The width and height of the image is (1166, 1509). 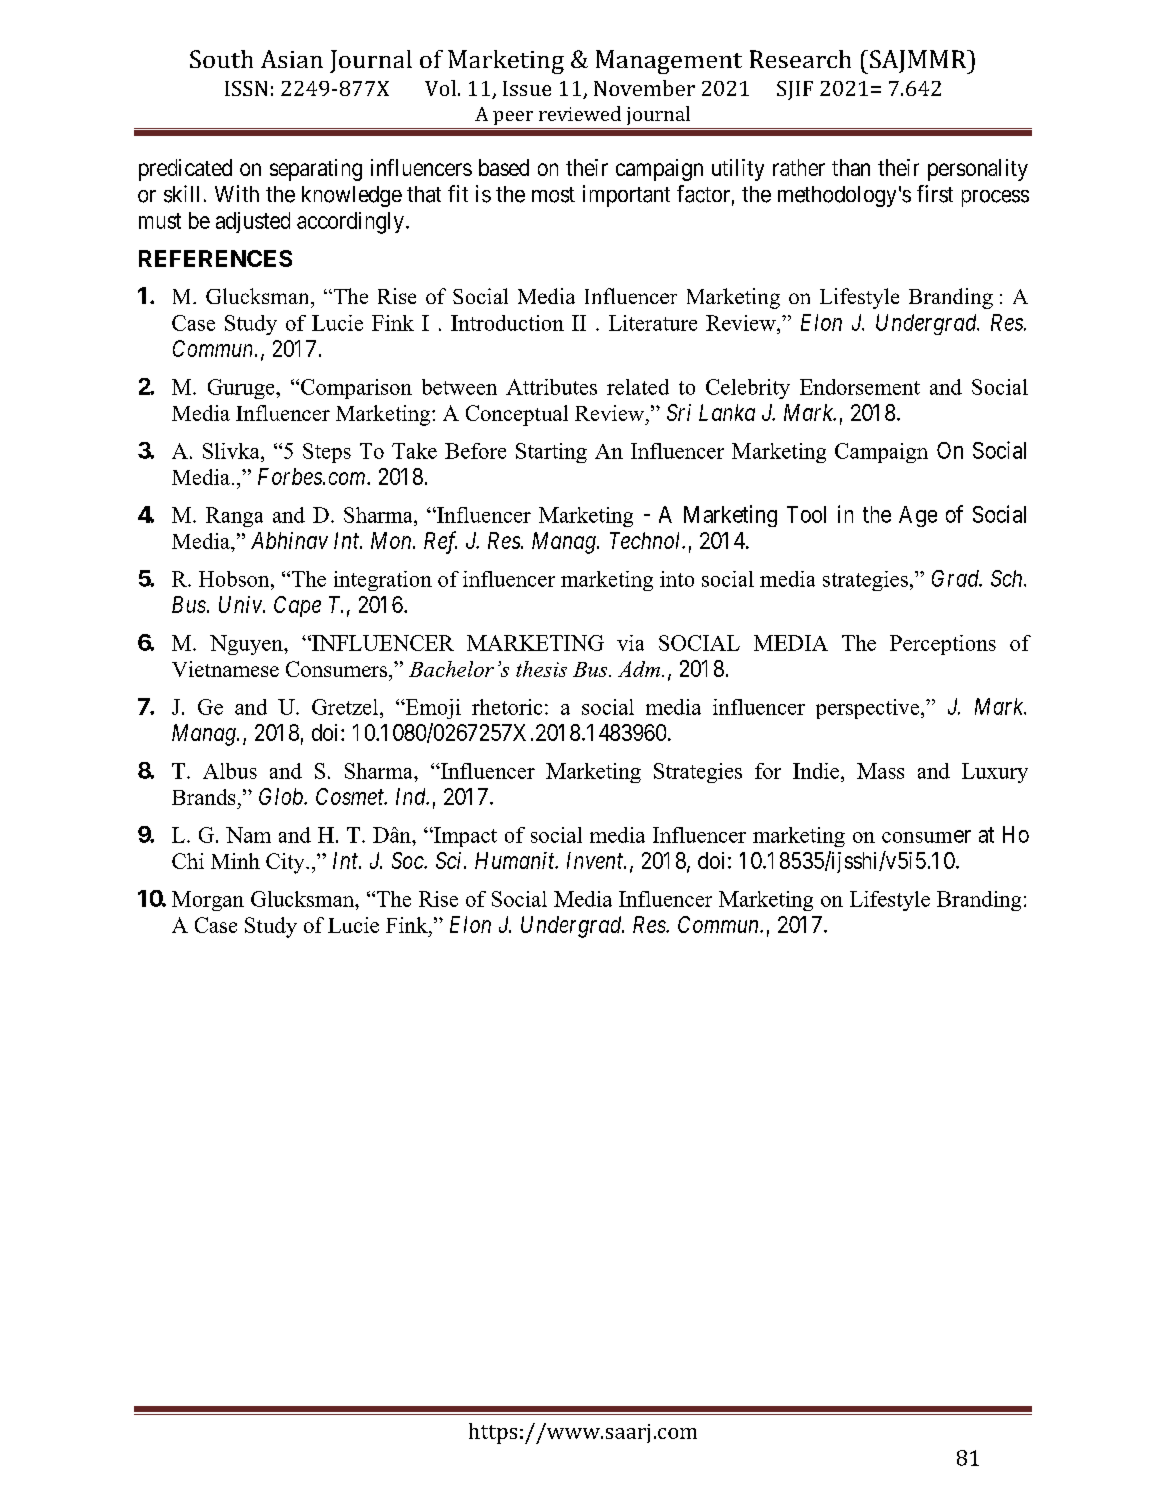 What do you see at coordinates (943, 645) in the image?
I see `Perceptions` at bounding box center [943, 645].
